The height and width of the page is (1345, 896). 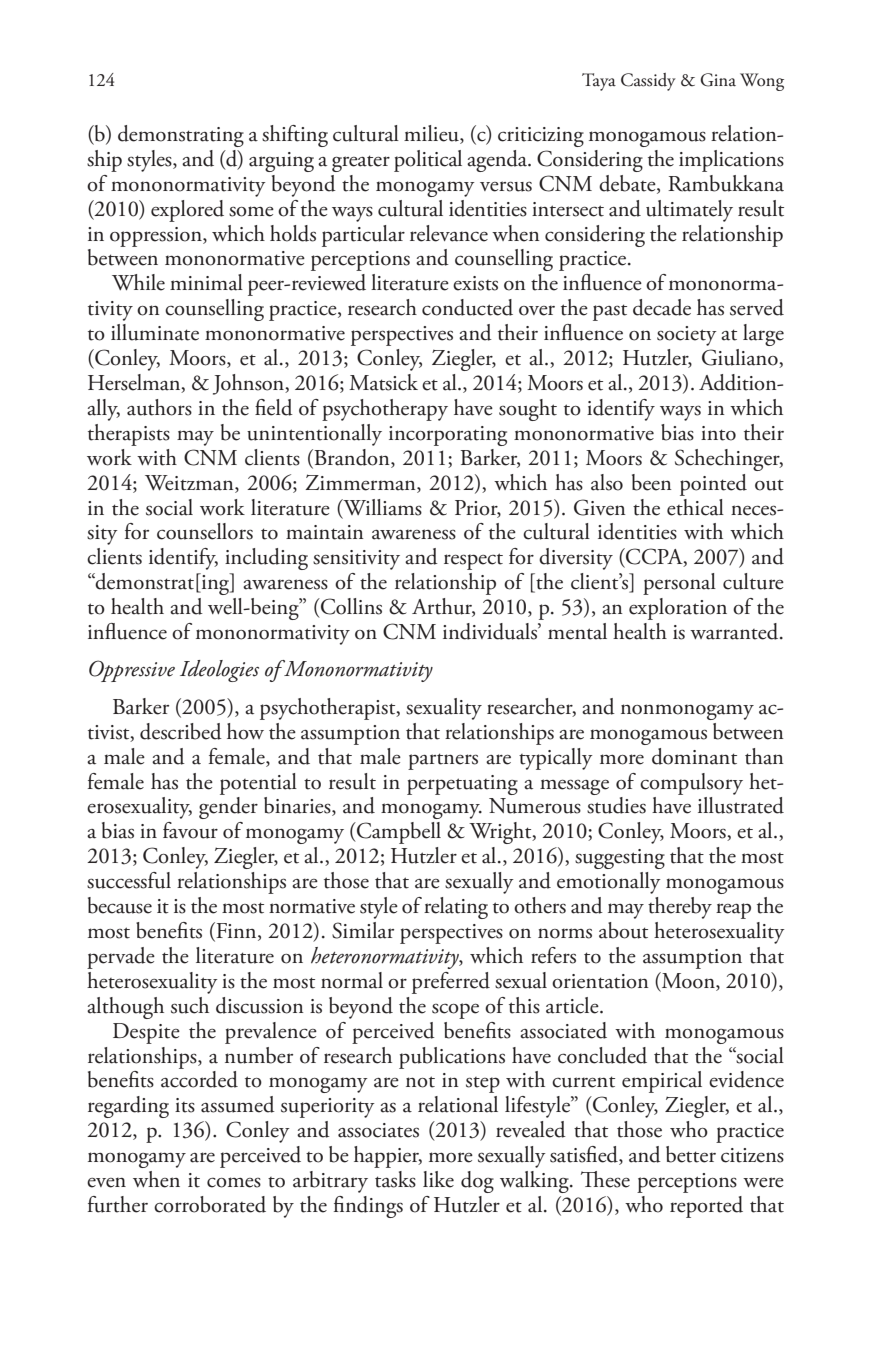 I want to click on better, so click(x=691, y=1154).
